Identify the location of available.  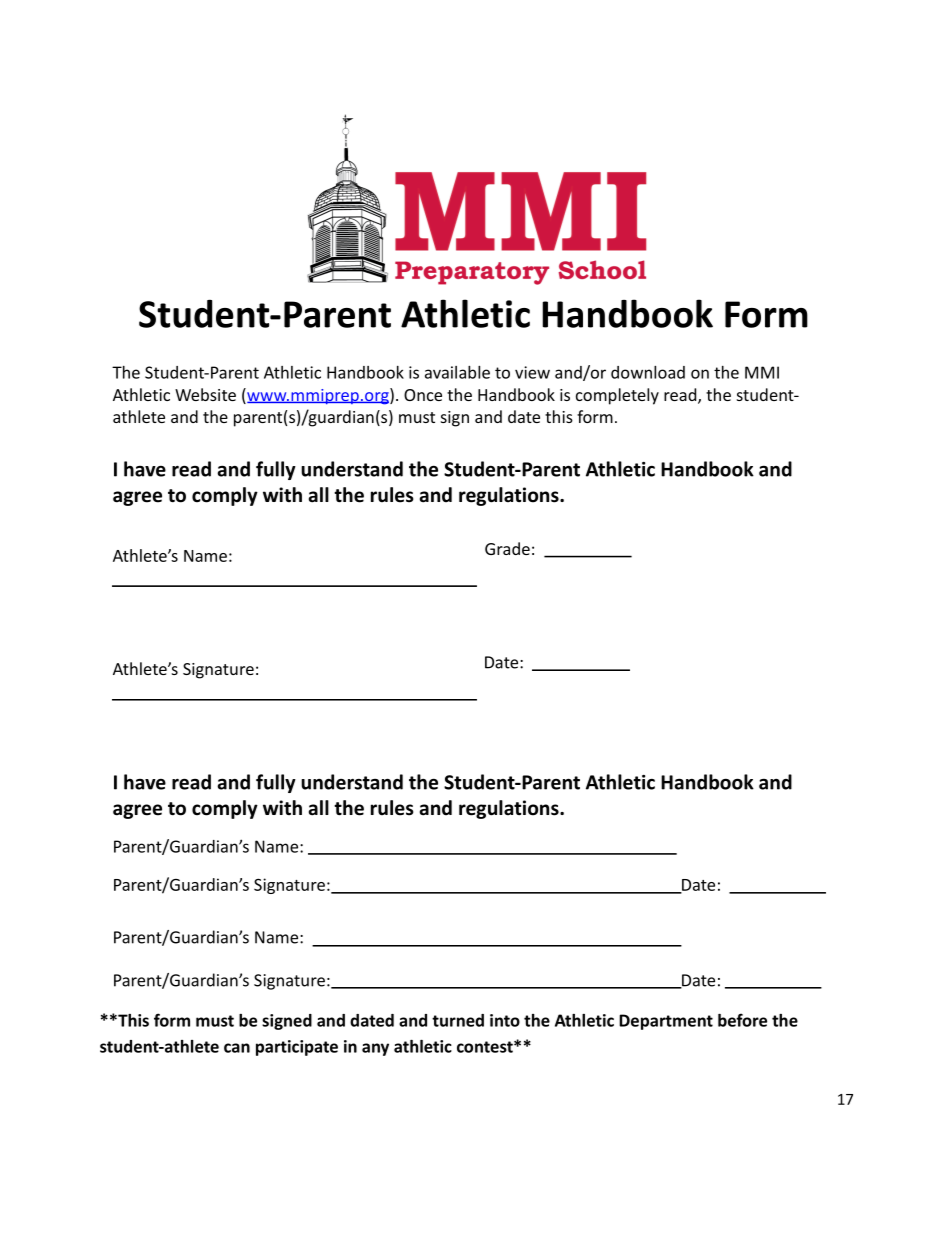
(457, 372).
